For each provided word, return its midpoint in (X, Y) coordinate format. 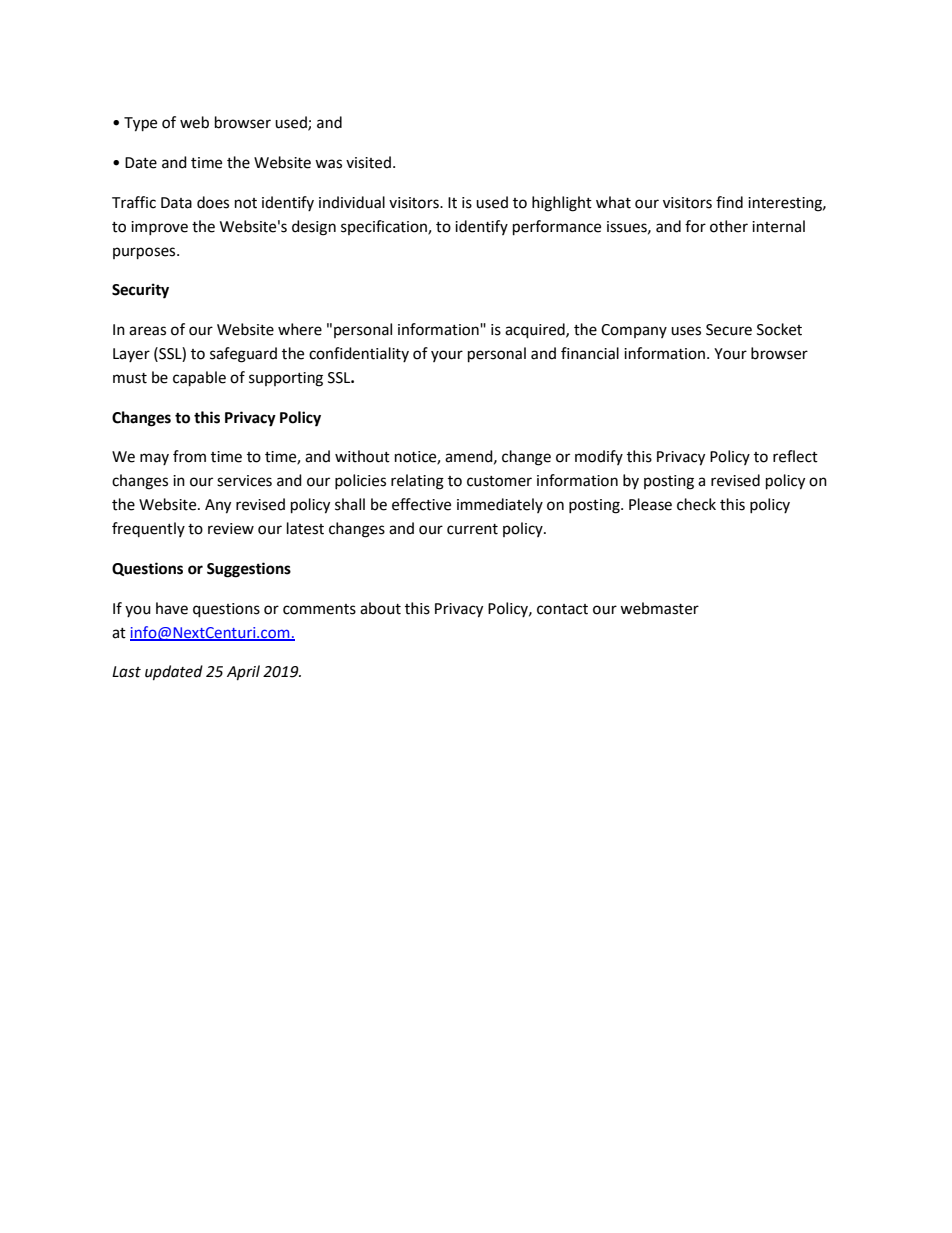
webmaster (659, 608)
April (243, 673)
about (380, 608)
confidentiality (359, 354)
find (729, 202)
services (244, 481)
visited (368, 162)
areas (147, 331)
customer (499, 481)
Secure (729, 330)
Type (140, 124)
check (696, 504)
